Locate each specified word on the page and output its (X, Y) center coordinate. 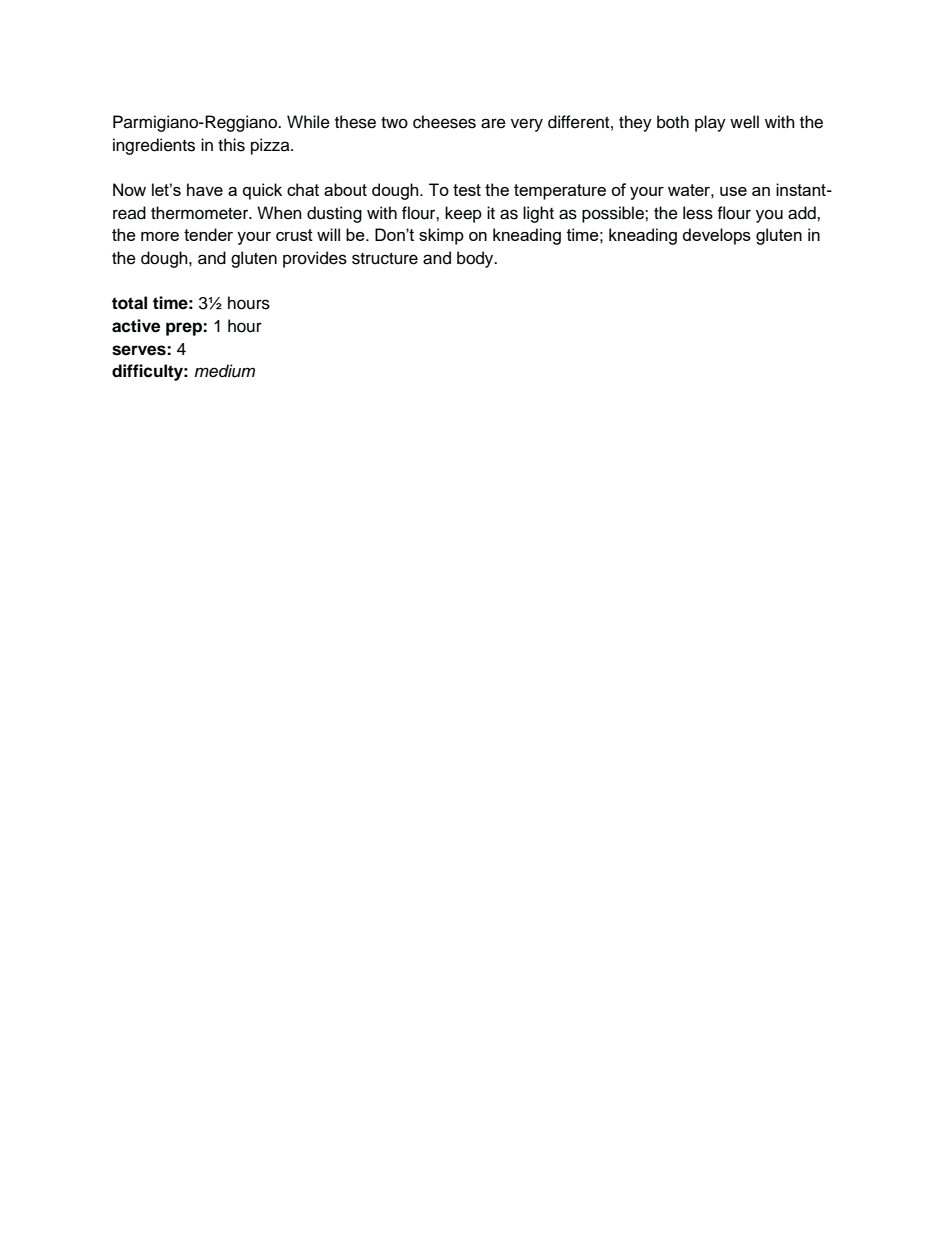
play (710, 123)
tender (208, 234)
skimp (441, 236)
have (205, 189)
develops (717, 236)
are (493, 123)
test (467, 190)
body (476, 259)
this (231, 145)
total (129, 303)
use (733, 191)
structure (385, 258)
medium (224, 371)
